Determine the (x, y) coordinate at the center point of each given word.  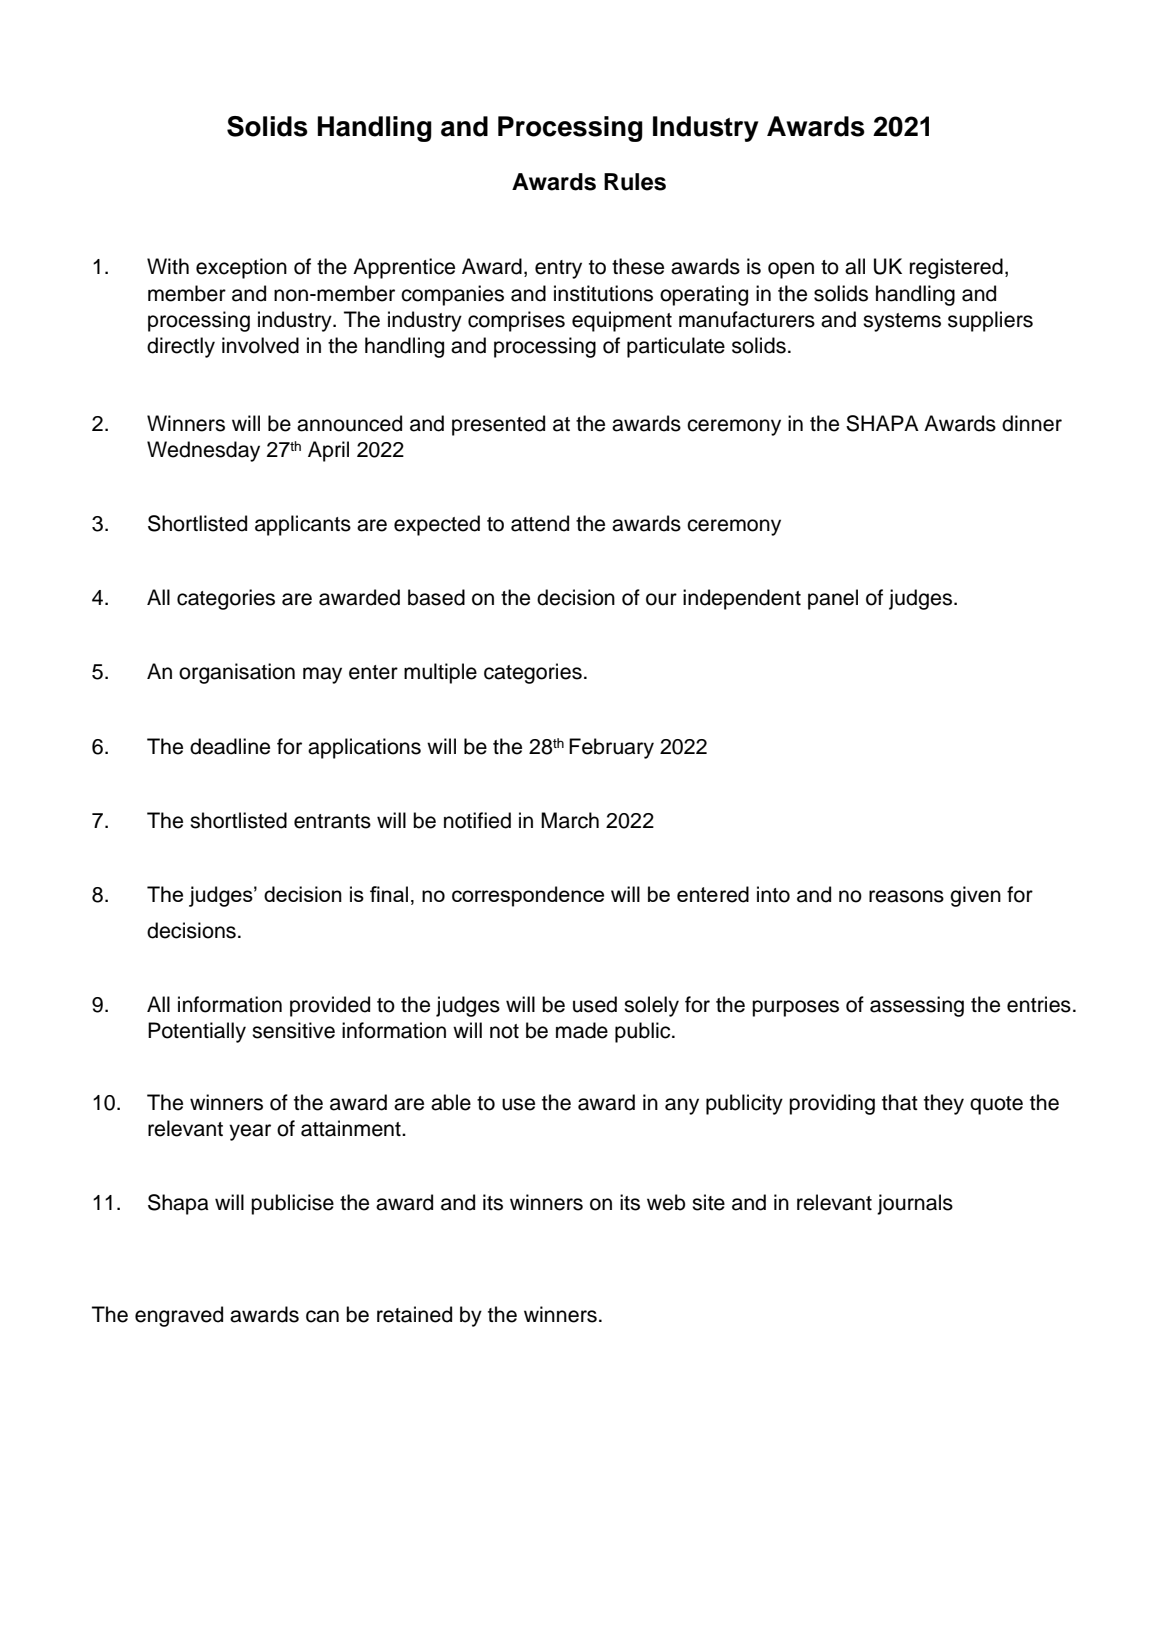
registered (956, 268)
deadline (230, 746)
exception (241, 268)
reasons (906, 896)
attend (540, 523)
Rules (635, 182)
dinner (1032, 423)
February (611, 748)
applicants (303, 525)
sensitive (293, 1030)
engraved (179, 1316)
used (595, 1004)
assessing (917, 1006)
